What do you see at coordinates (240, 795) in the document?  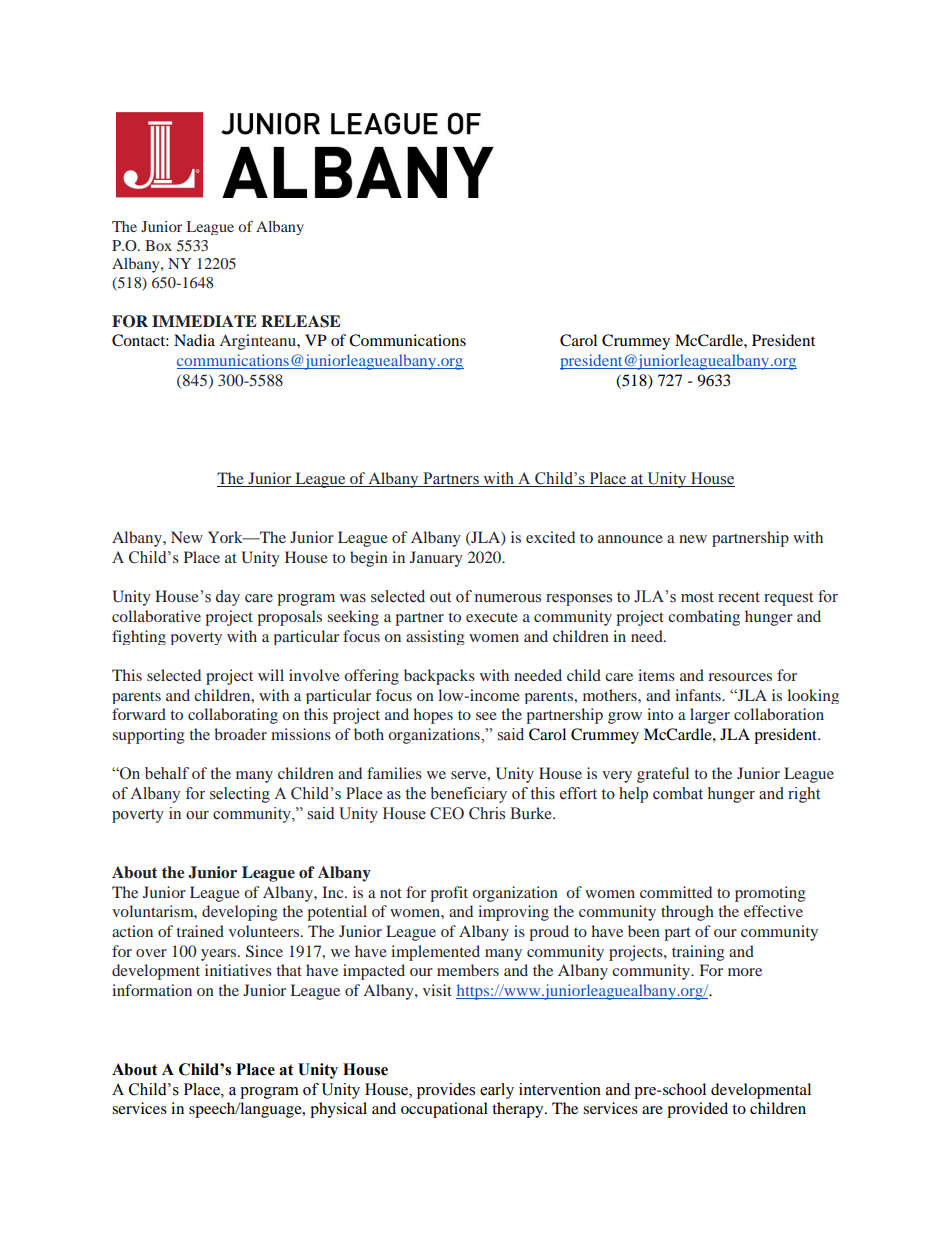 I see `selecting` at bounding box center [240, 795].
